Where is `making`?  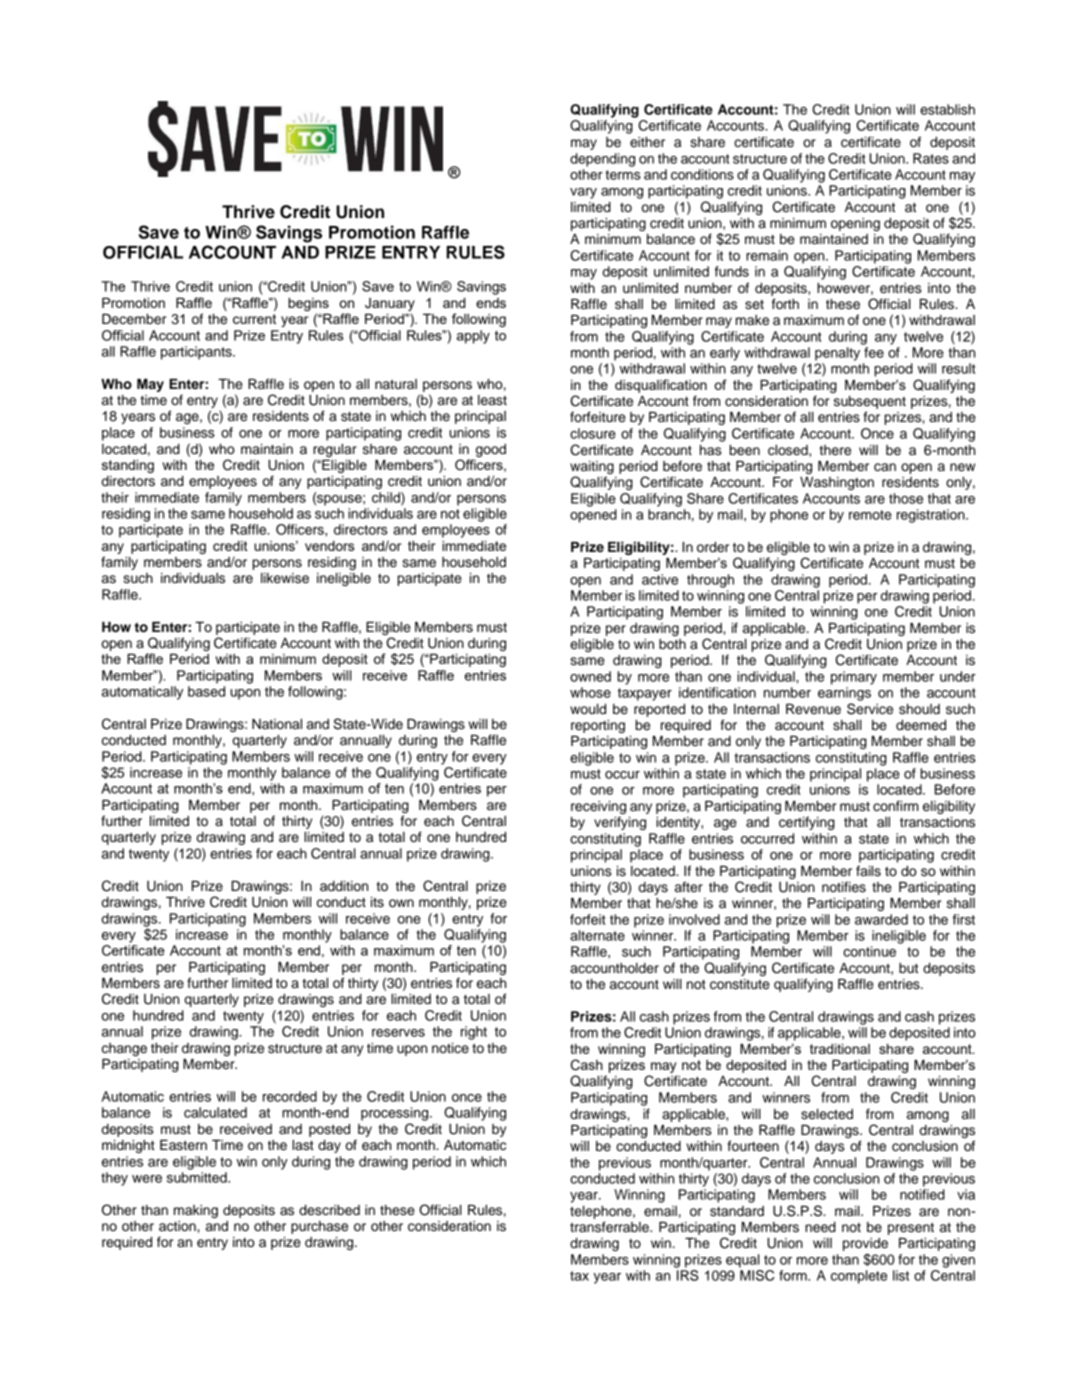
making is located at coordinates (196, 1211).
